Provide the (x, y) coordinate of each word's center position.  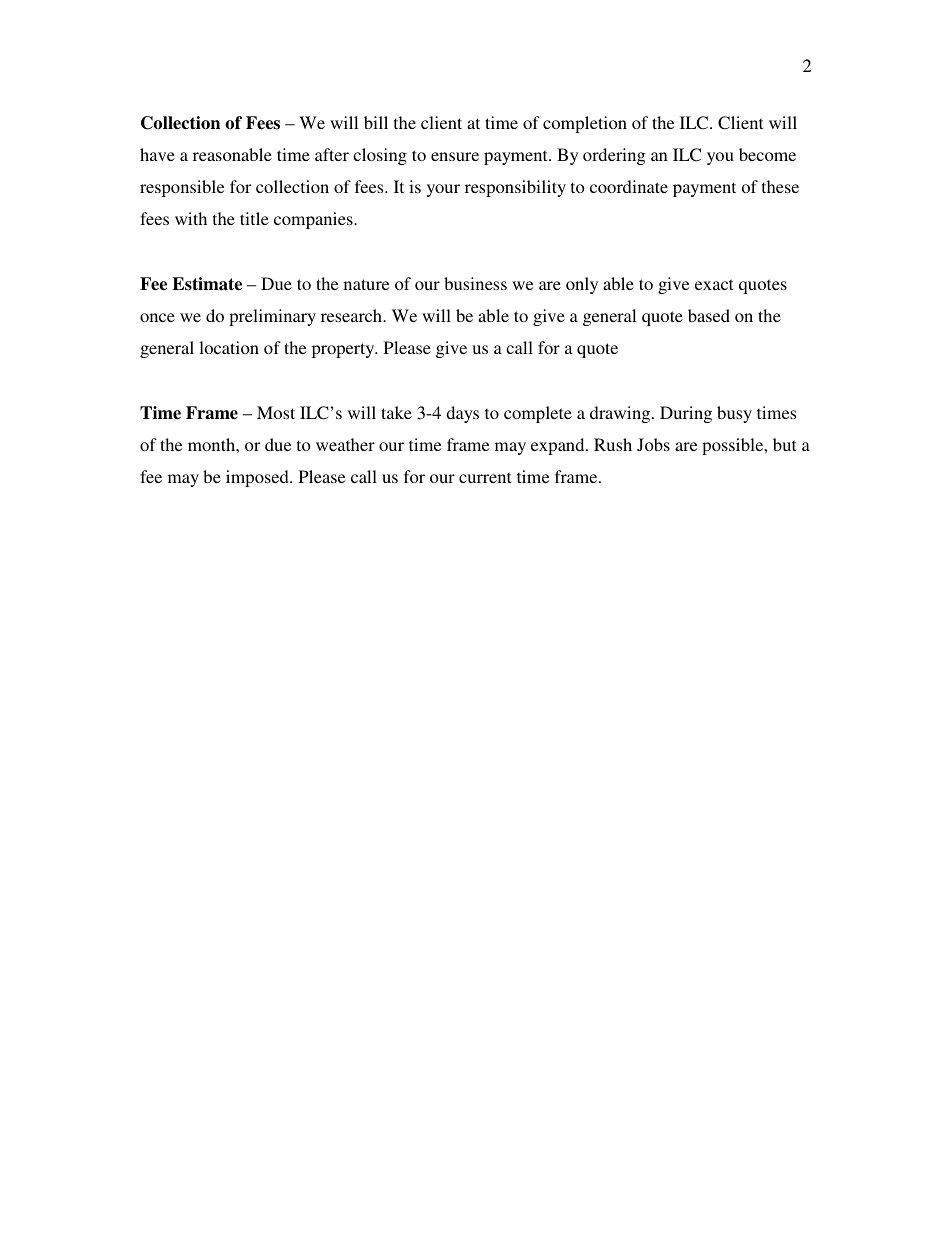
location (229, 347)
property (344, 350)
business (475, 283)
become (767, 154)
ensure (455, 156)
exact (714, 284)
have (157, 154)
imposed (258, 478)
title (254, 218)
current (485, 477)
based (709, 315)
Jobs (653, 444)
